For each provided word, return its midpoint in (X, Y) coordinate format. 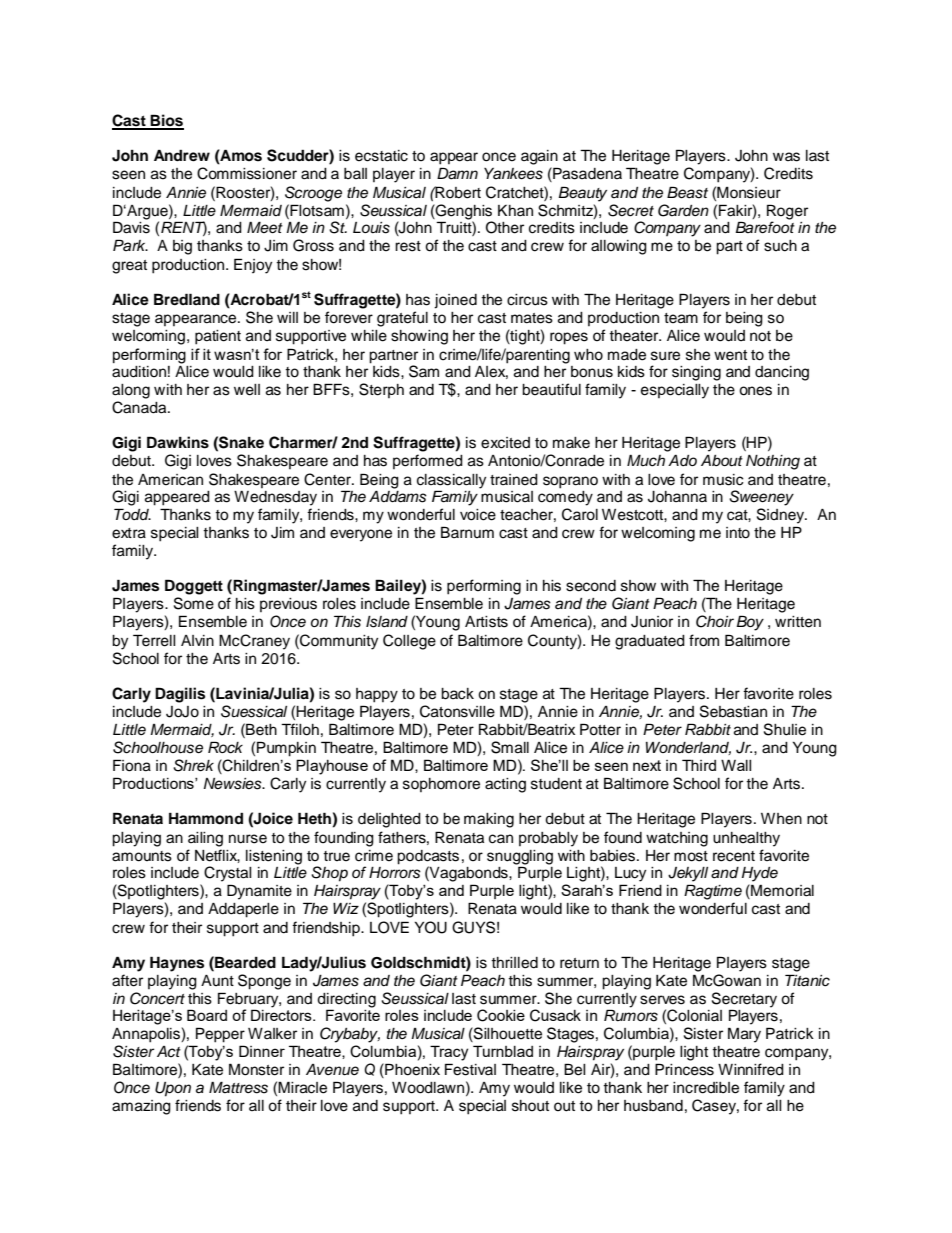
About (722, 461)
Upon (173, 1089)
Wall (736, 765)
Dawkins (178, 442)
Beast (687, 192)
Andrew (182, 155)
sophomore (441, 785)
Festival (470, 1069)
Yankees (513, 174)
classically (451, 482)
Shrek (193, 765)
